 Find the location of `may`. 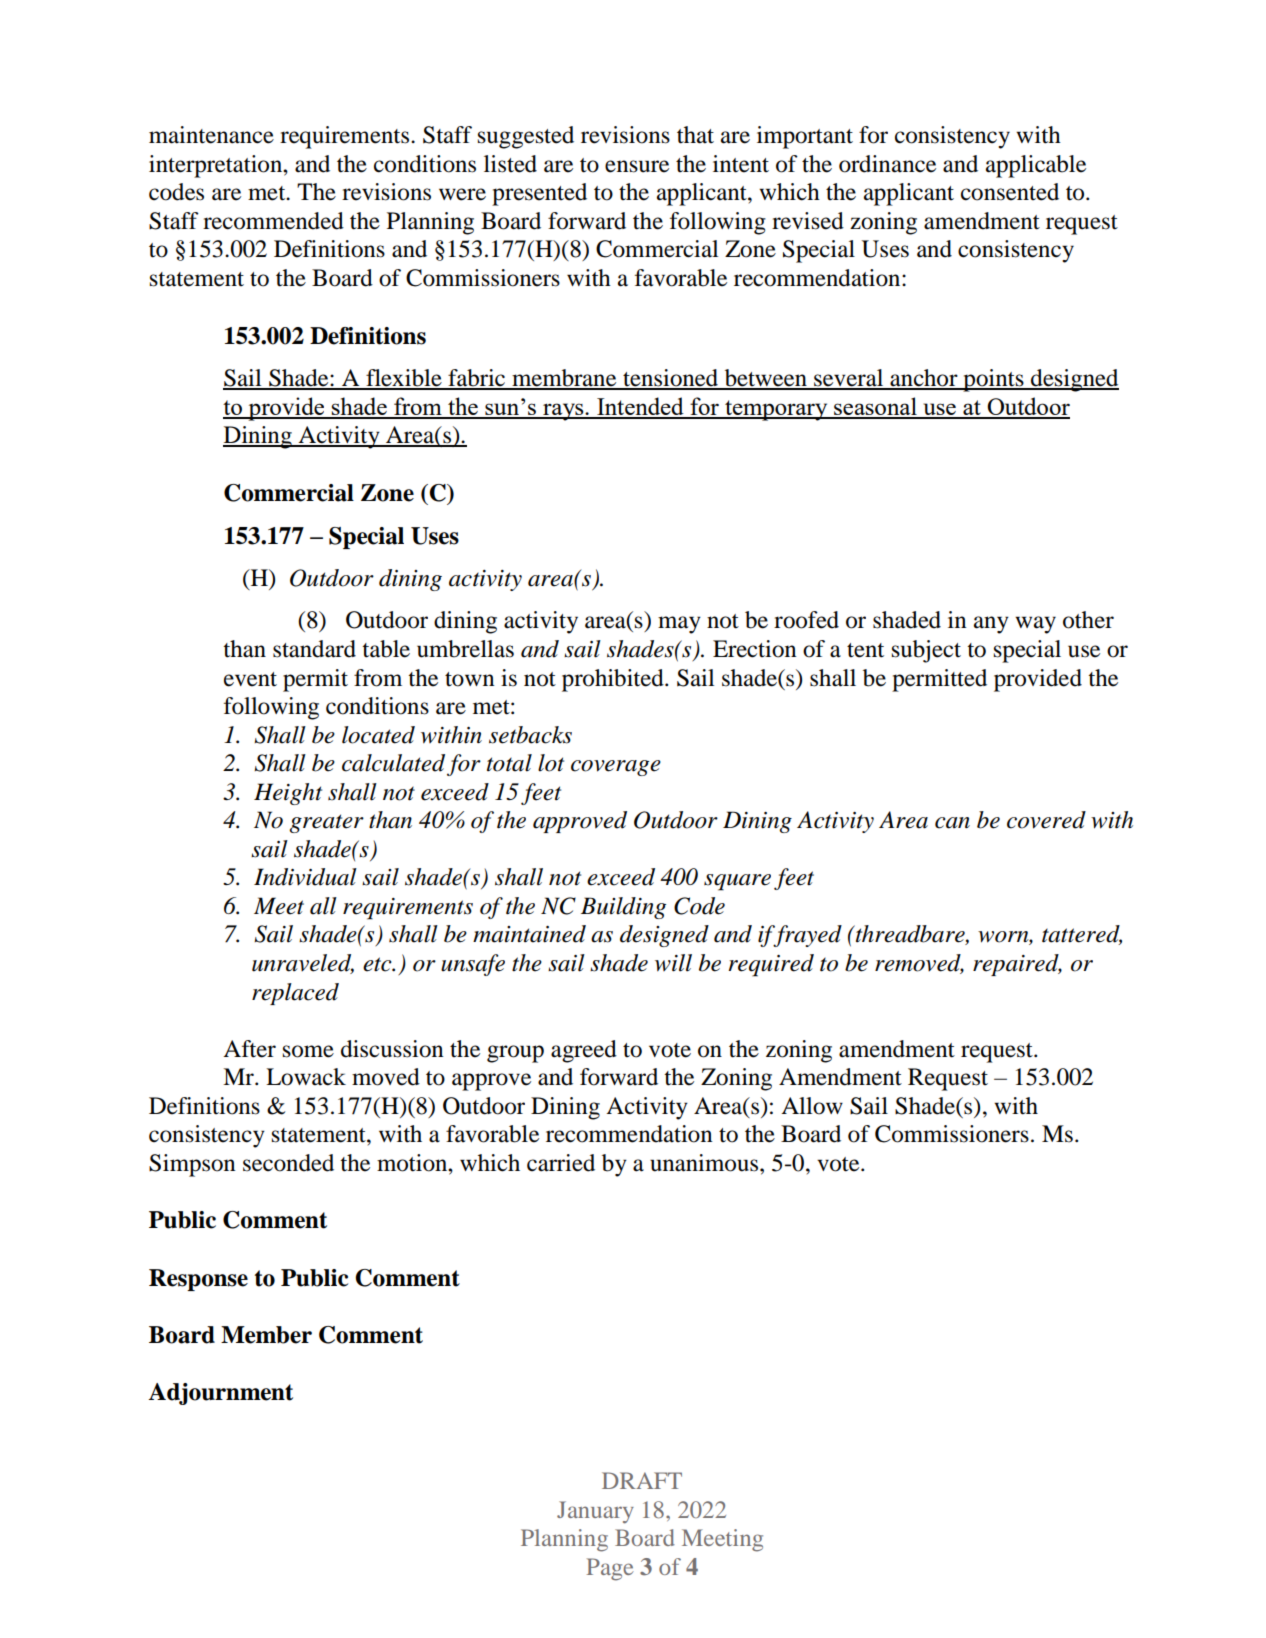

may is located at coordinates (679, 625).
